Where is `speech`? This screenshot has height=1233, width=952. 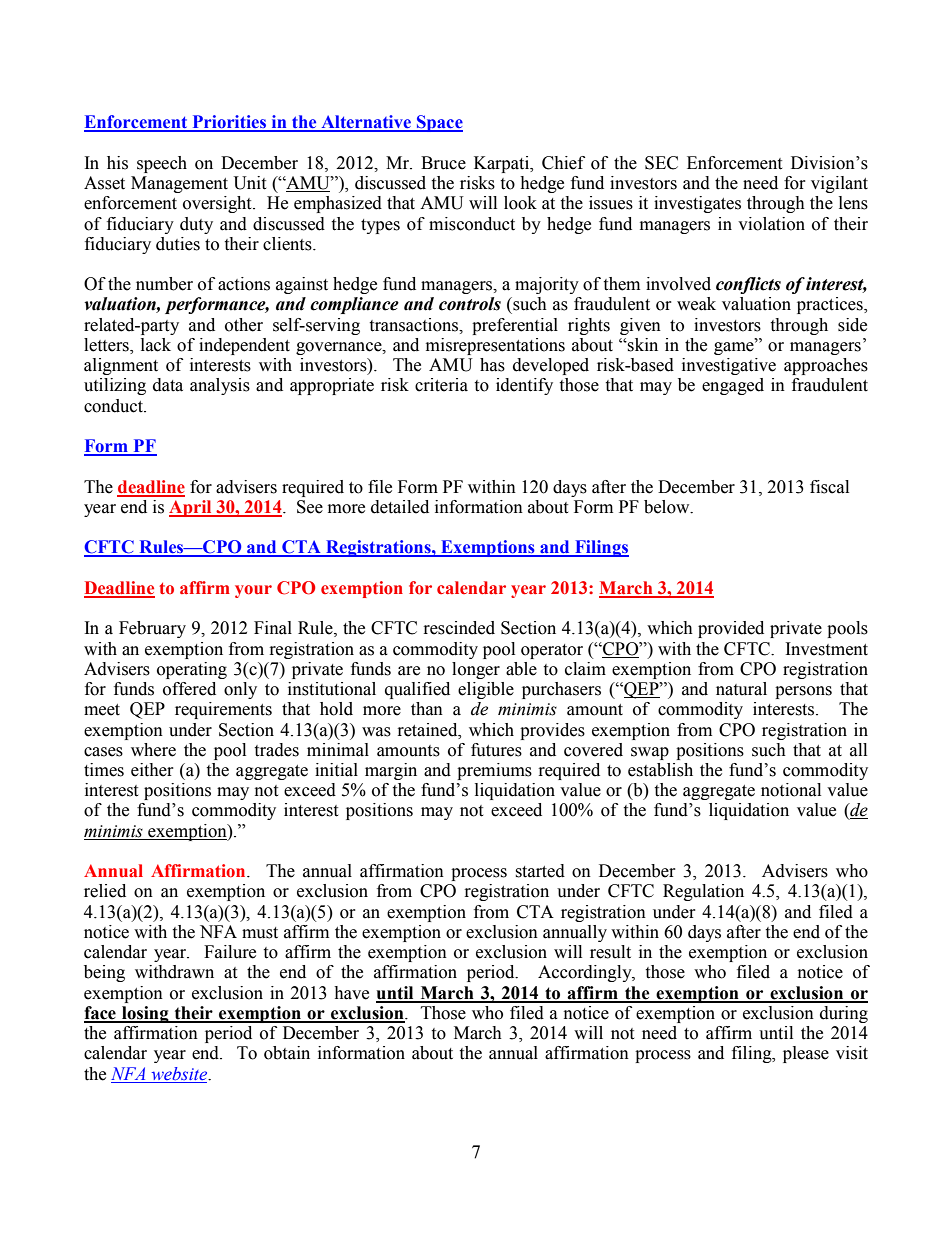
speech is located at coordinates (162, 164).
